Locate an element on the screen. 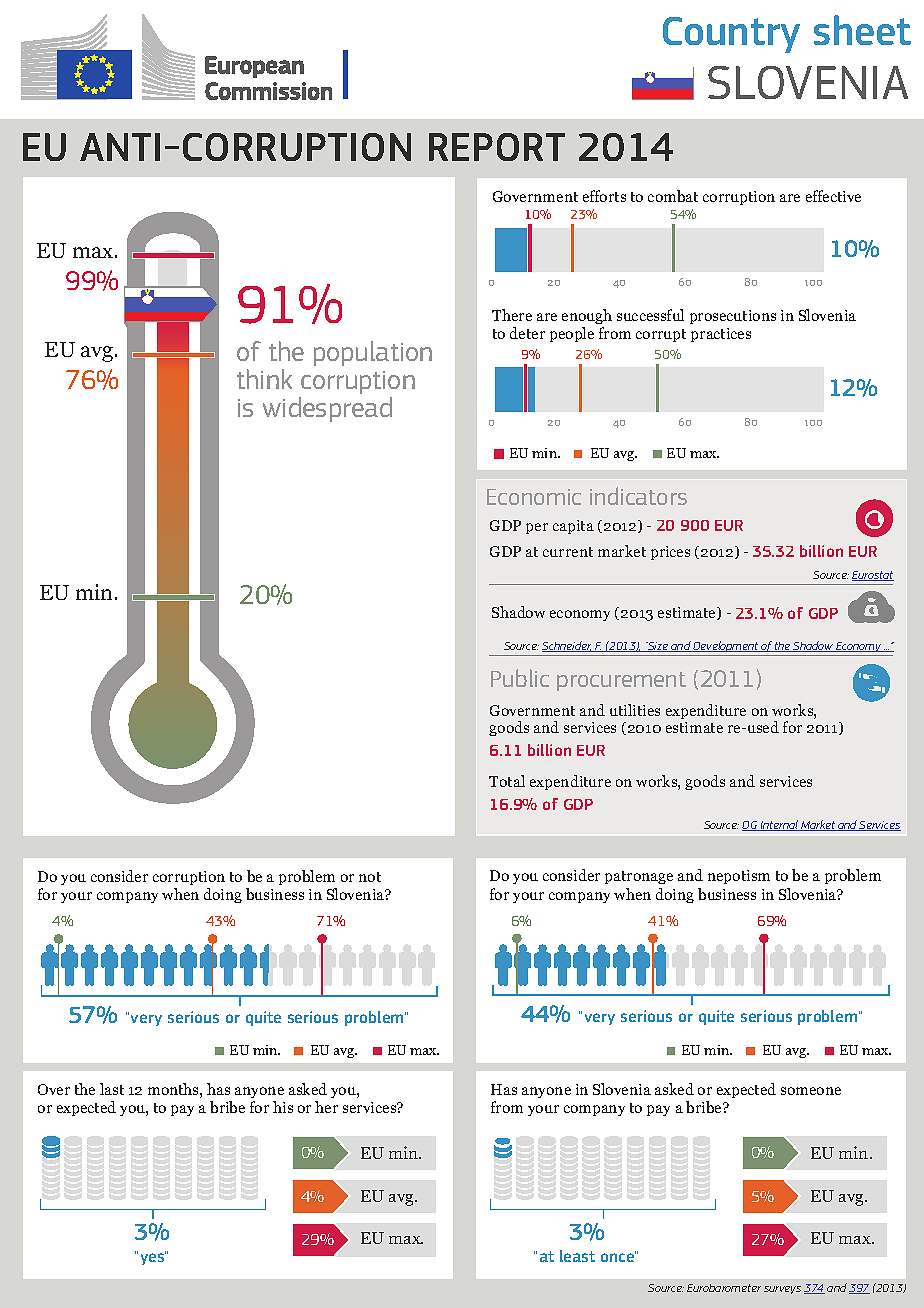 The width and height of the screenshot is (924, 1308). think is located at coordinates (264, 379).
